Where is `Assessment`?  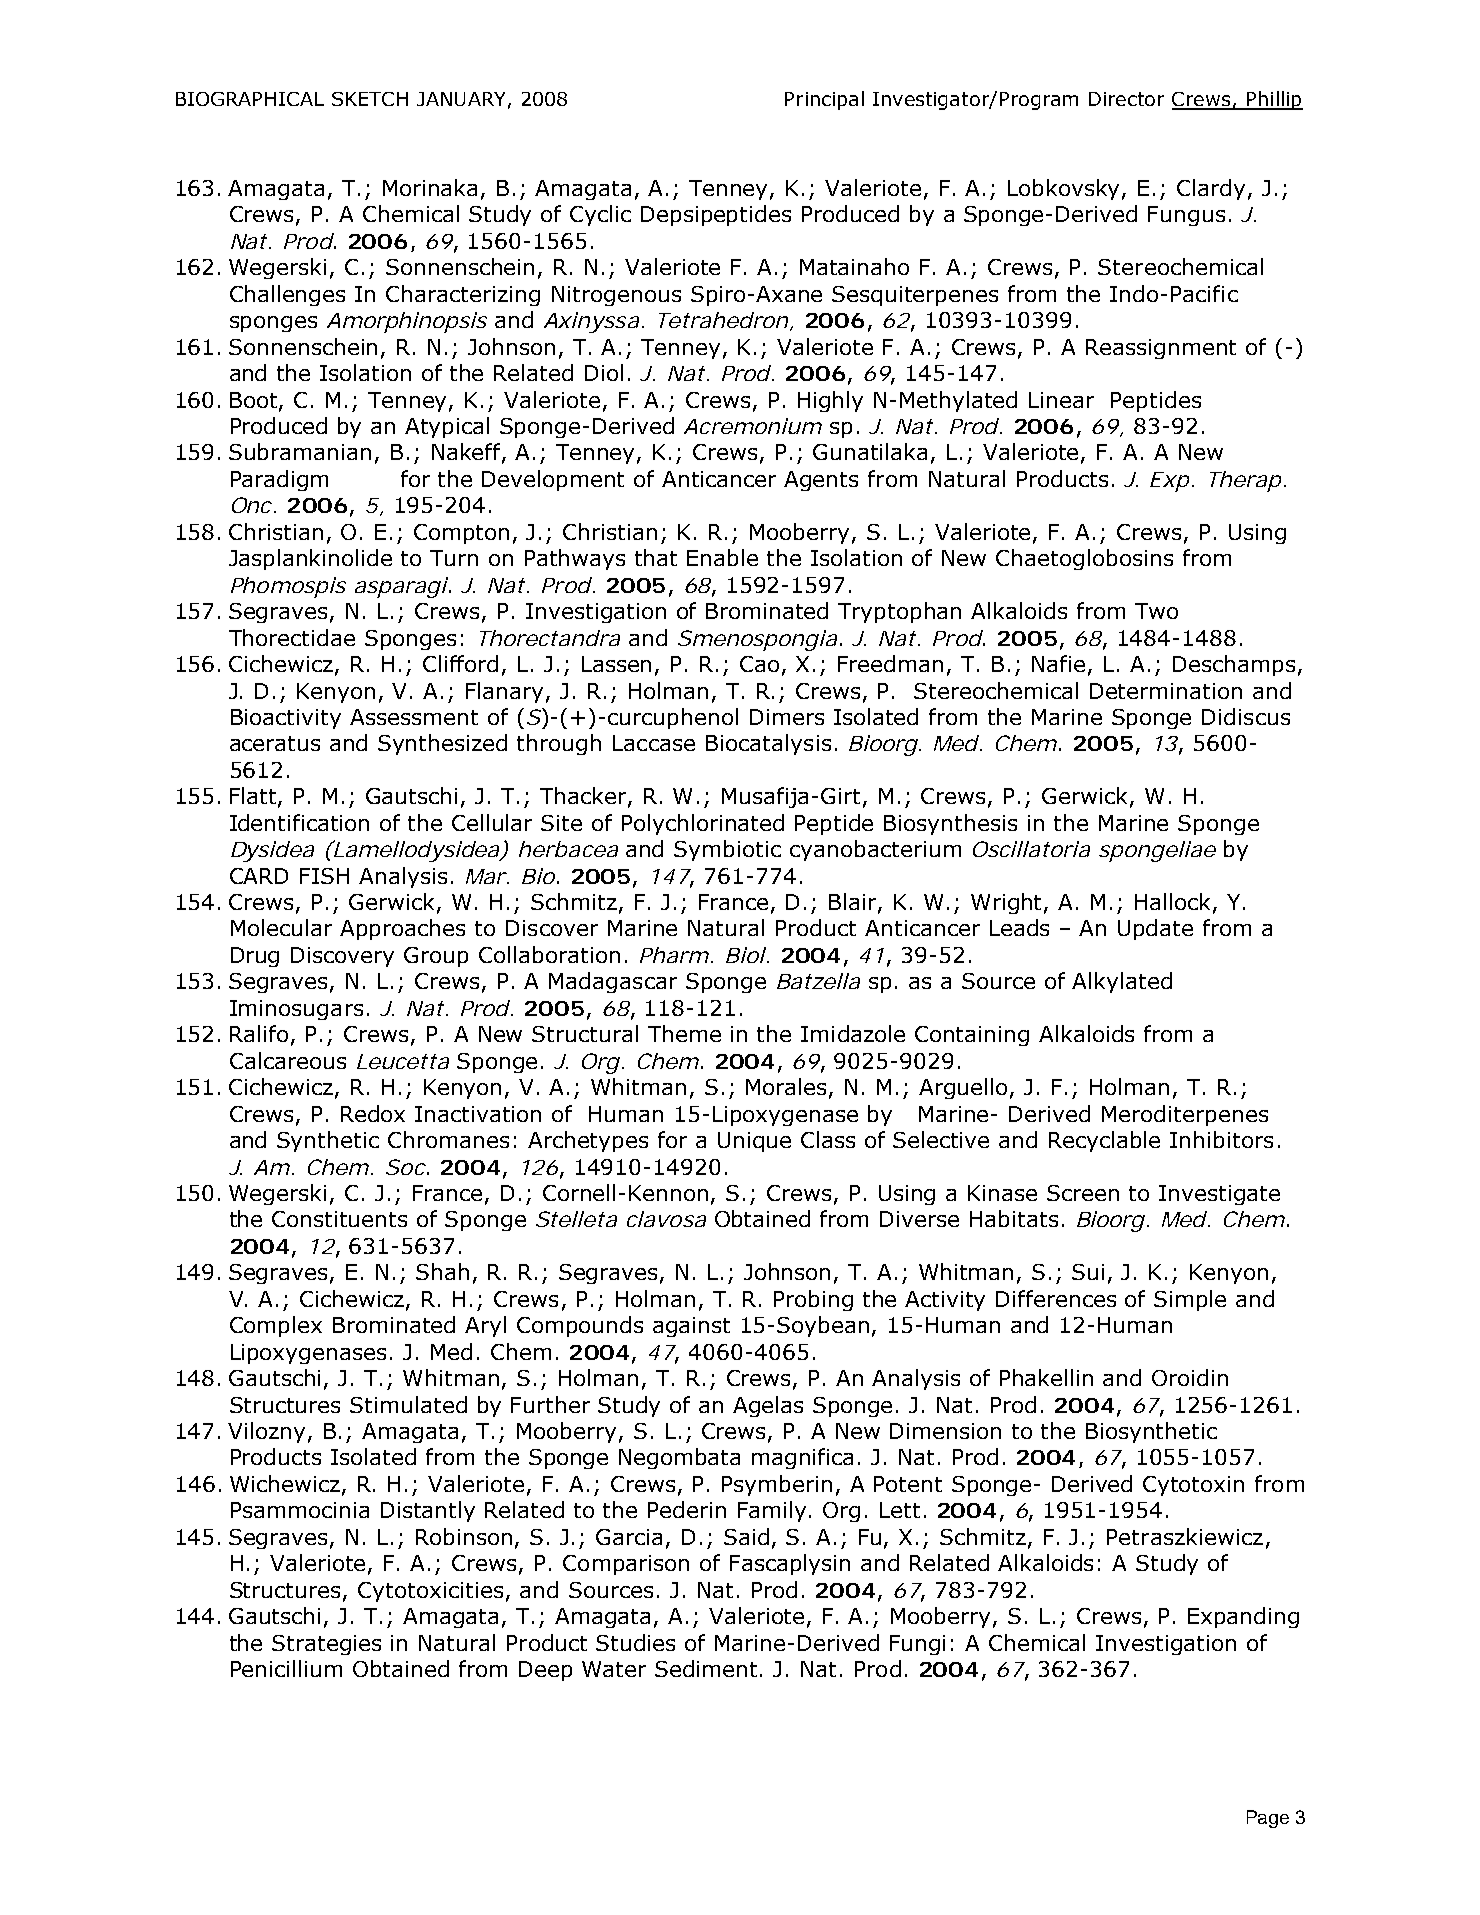
Assessment is located at coordinates (414, 717).
